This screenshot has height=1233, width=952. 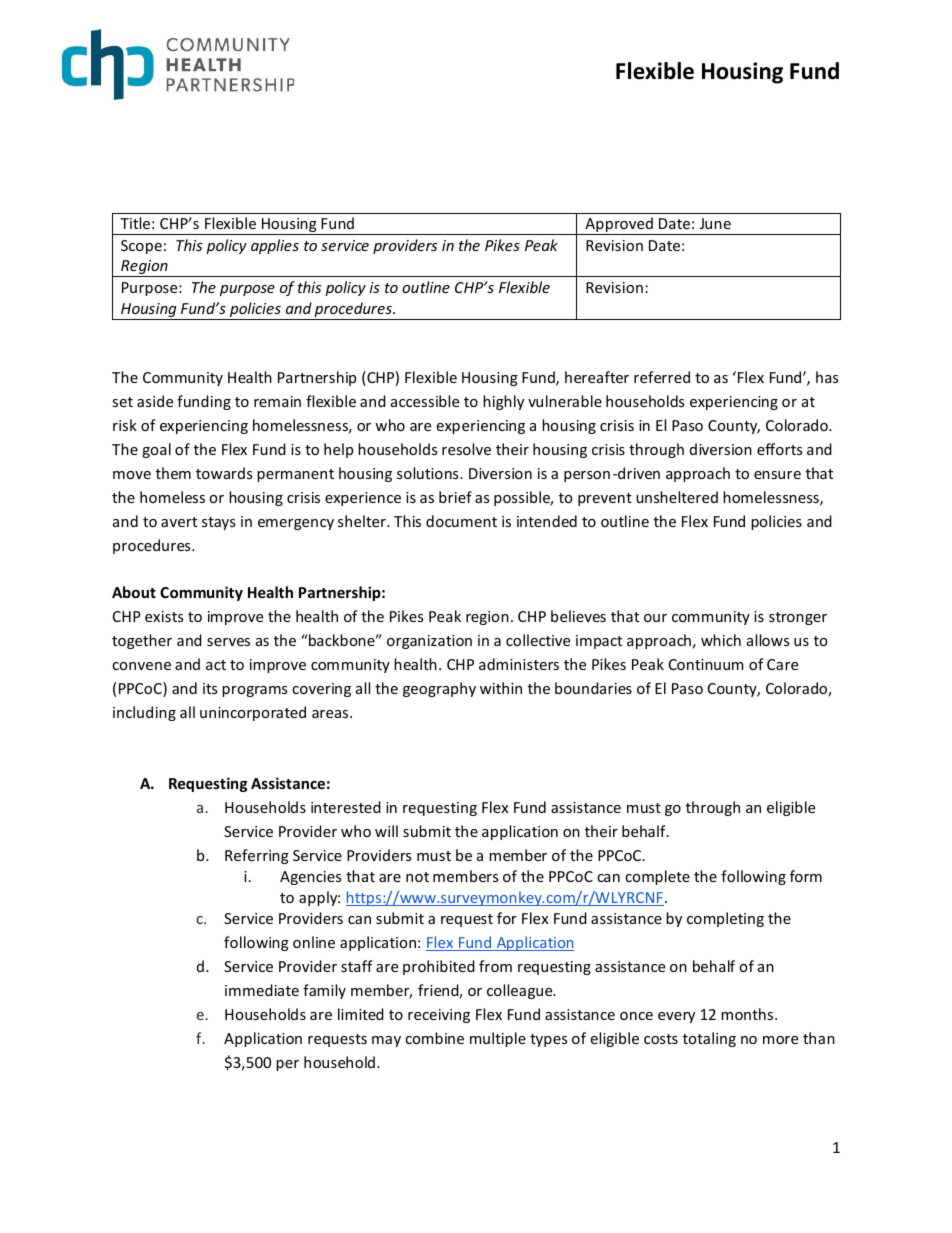 I want to click on months, so click(x=748, y=1014).
